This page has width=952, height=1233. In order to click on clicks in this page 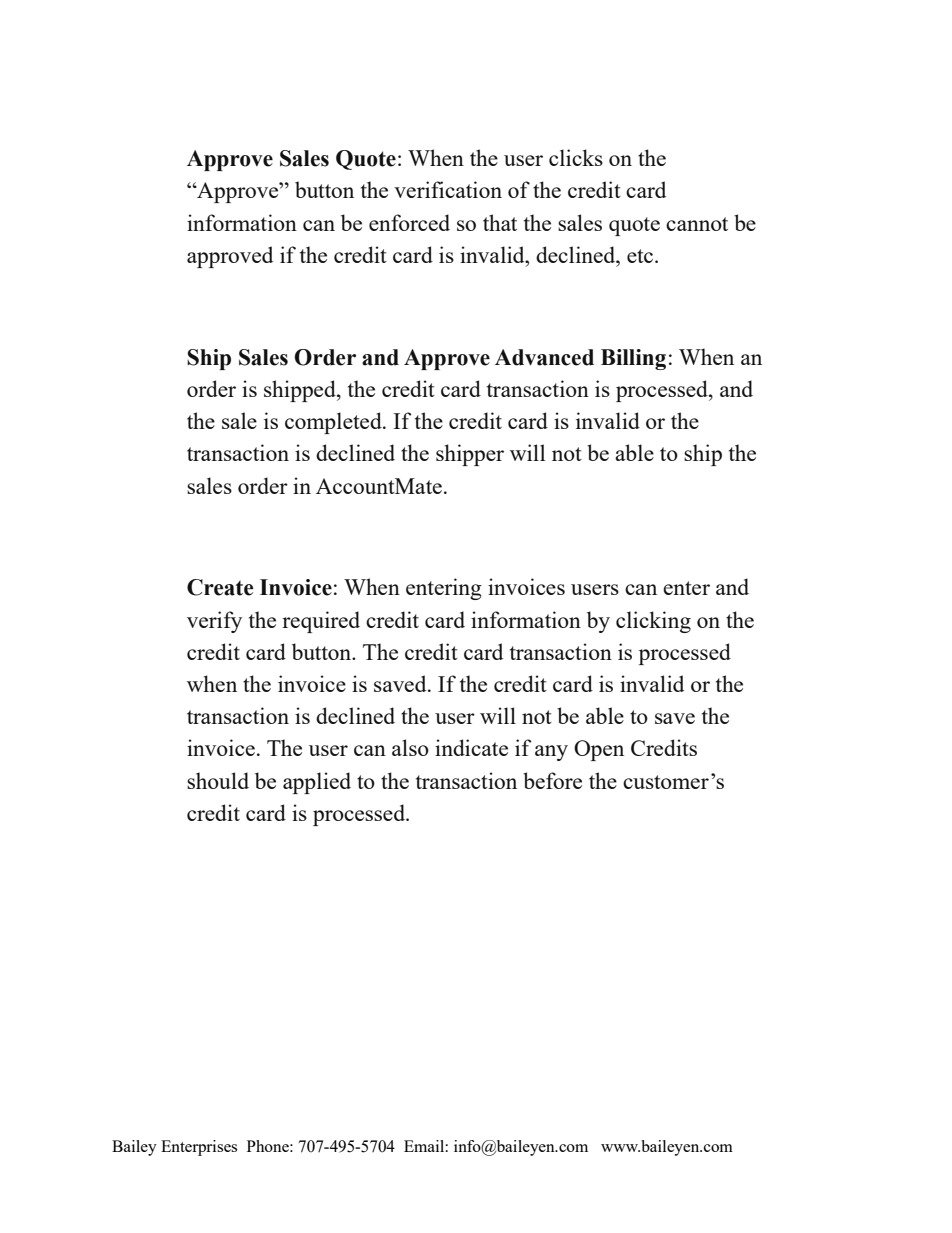, I will do `click(576, 157)`.
